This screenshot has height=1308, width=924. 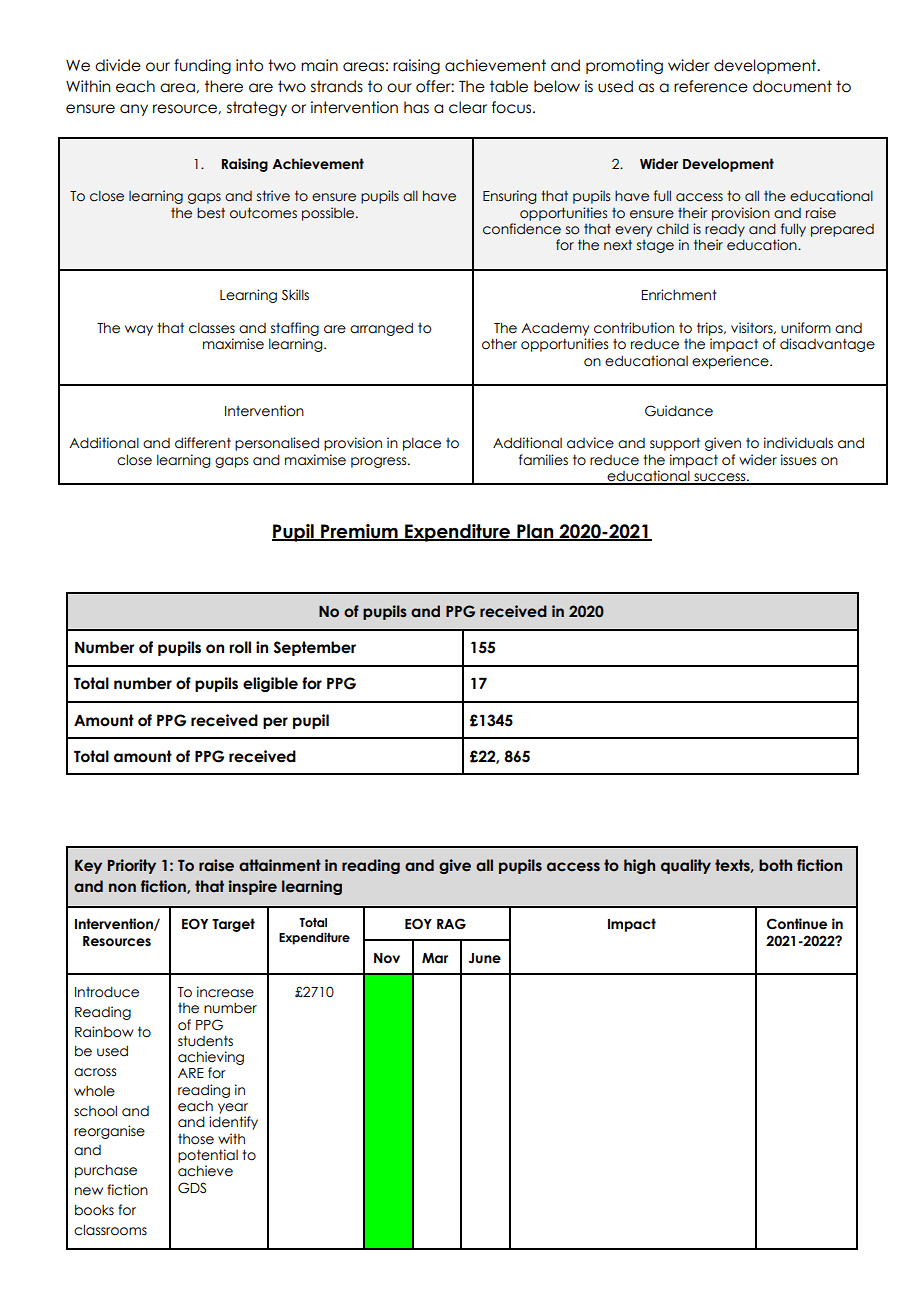 I want to click on document, so click(x=792, y=86).
